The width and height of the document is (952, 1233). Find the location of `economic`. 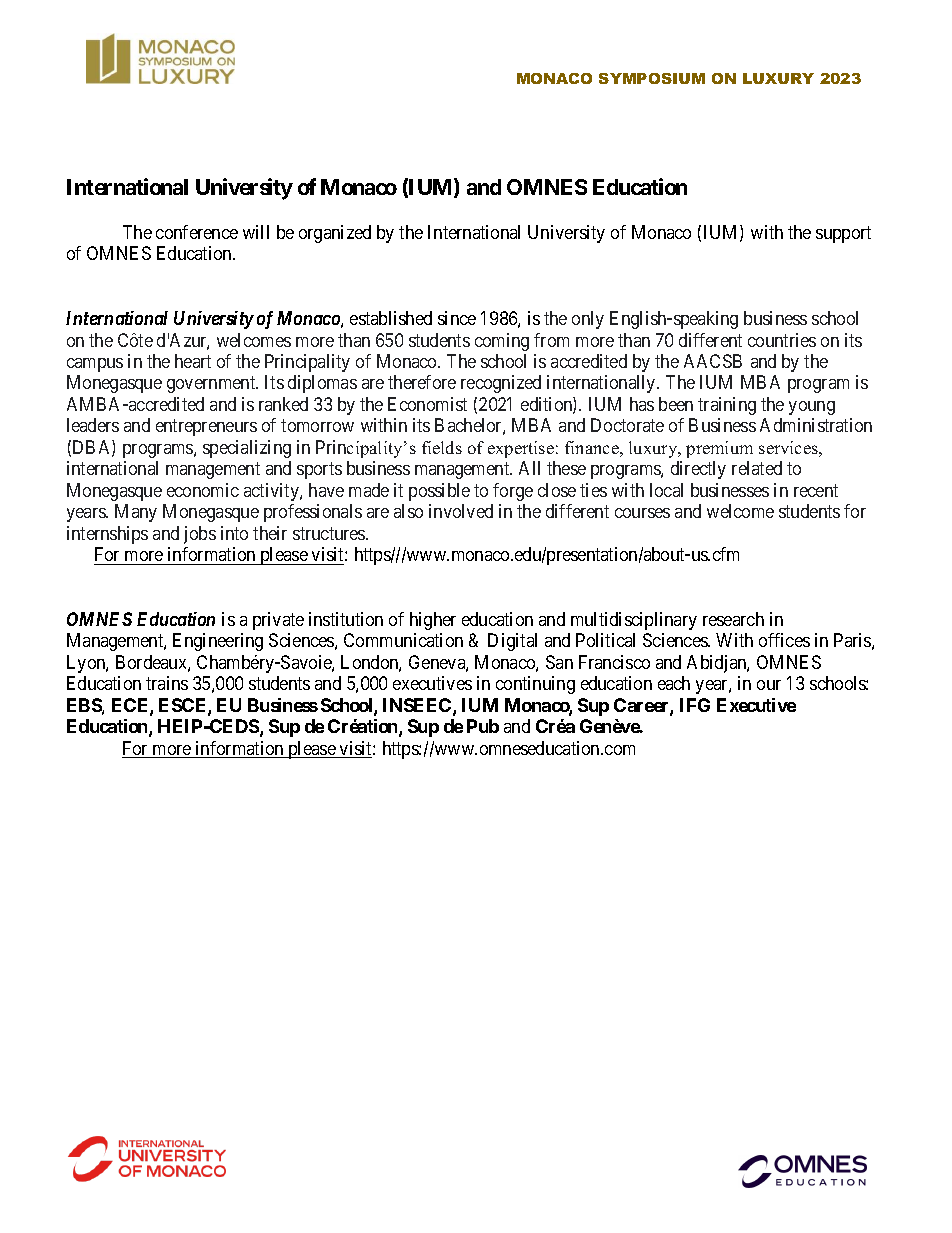

economic is located at coordinates (203, 490).
